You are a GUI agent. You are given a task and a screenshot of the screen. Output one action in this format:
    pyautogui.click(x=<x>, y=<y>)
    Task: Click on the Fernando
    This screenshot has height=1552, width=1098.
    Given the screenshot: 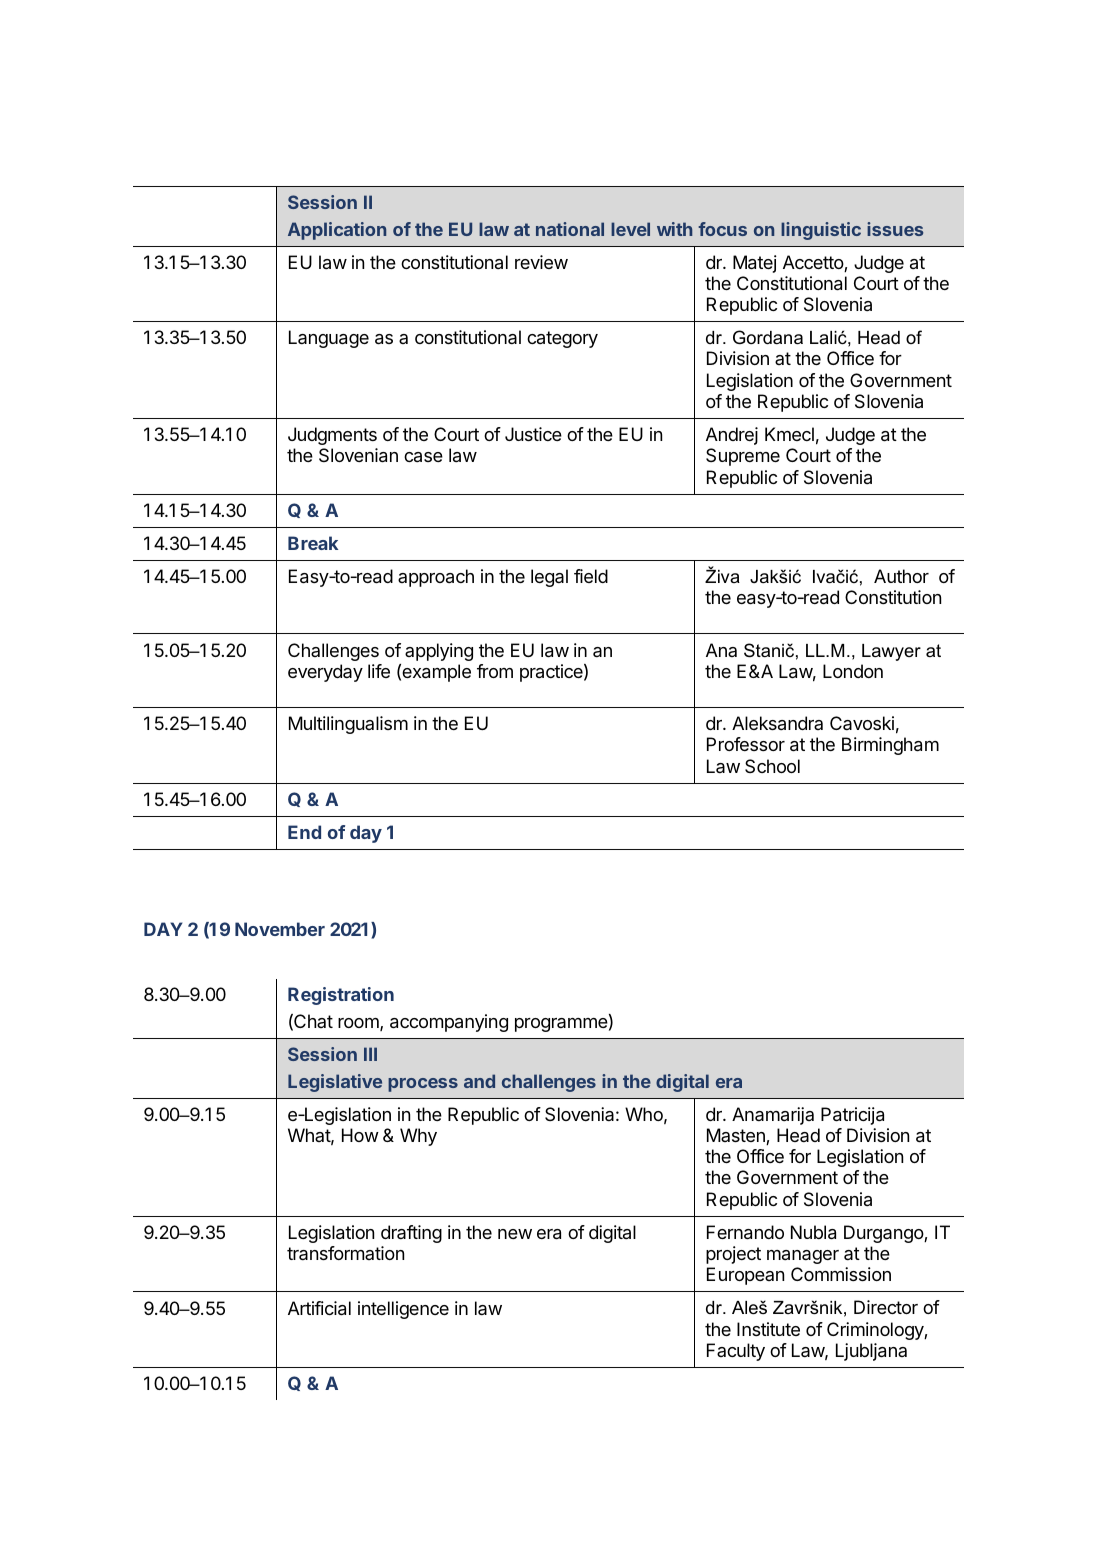 What is the action you would take?
    pyautogui.click(x=745, y=1232)
